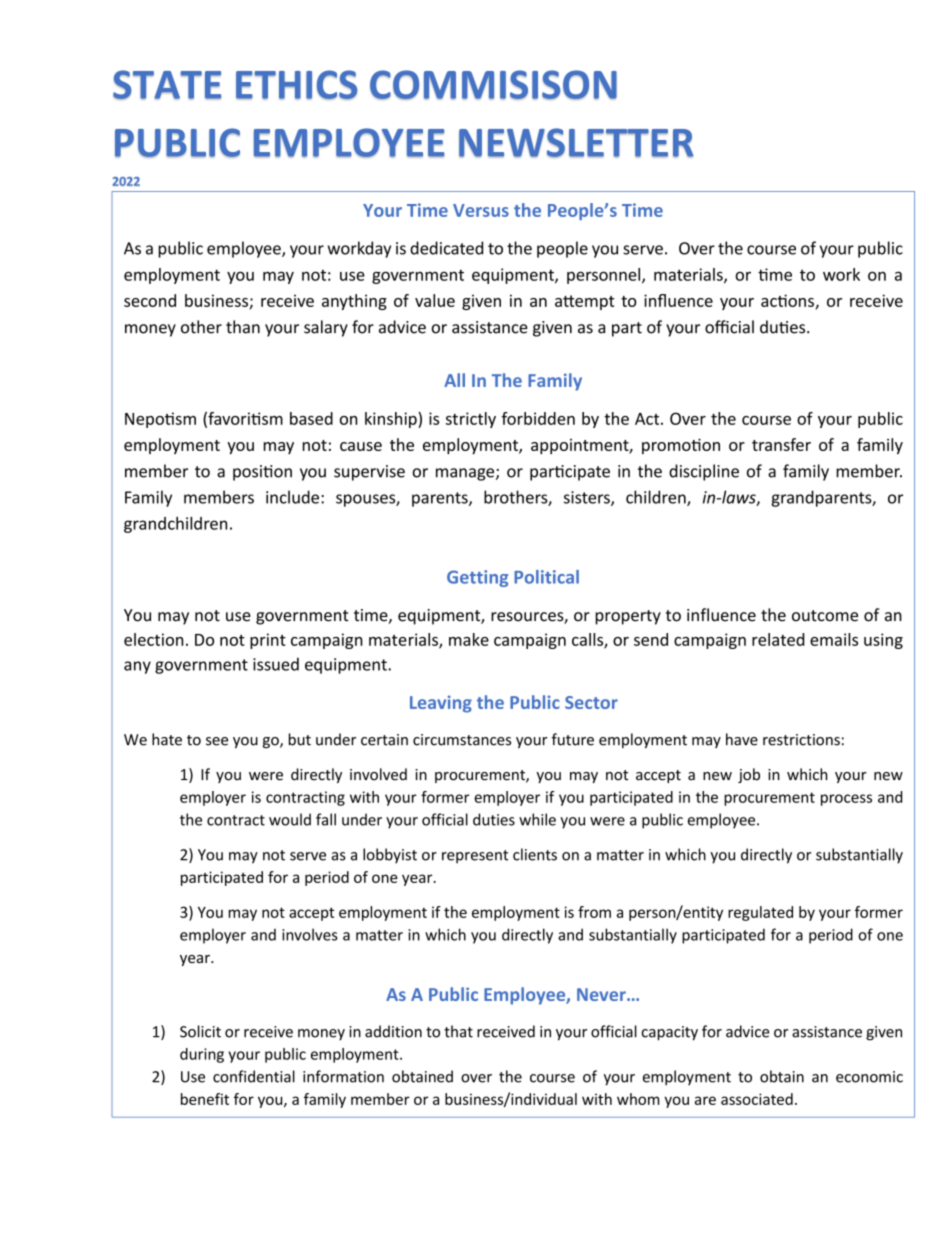 Image resolution: width=952 pixels, height=1233 pixels. What do you see at coordinates (787, 300) in the screenshot?
I see `actions` at bounding box center [787, 300].
